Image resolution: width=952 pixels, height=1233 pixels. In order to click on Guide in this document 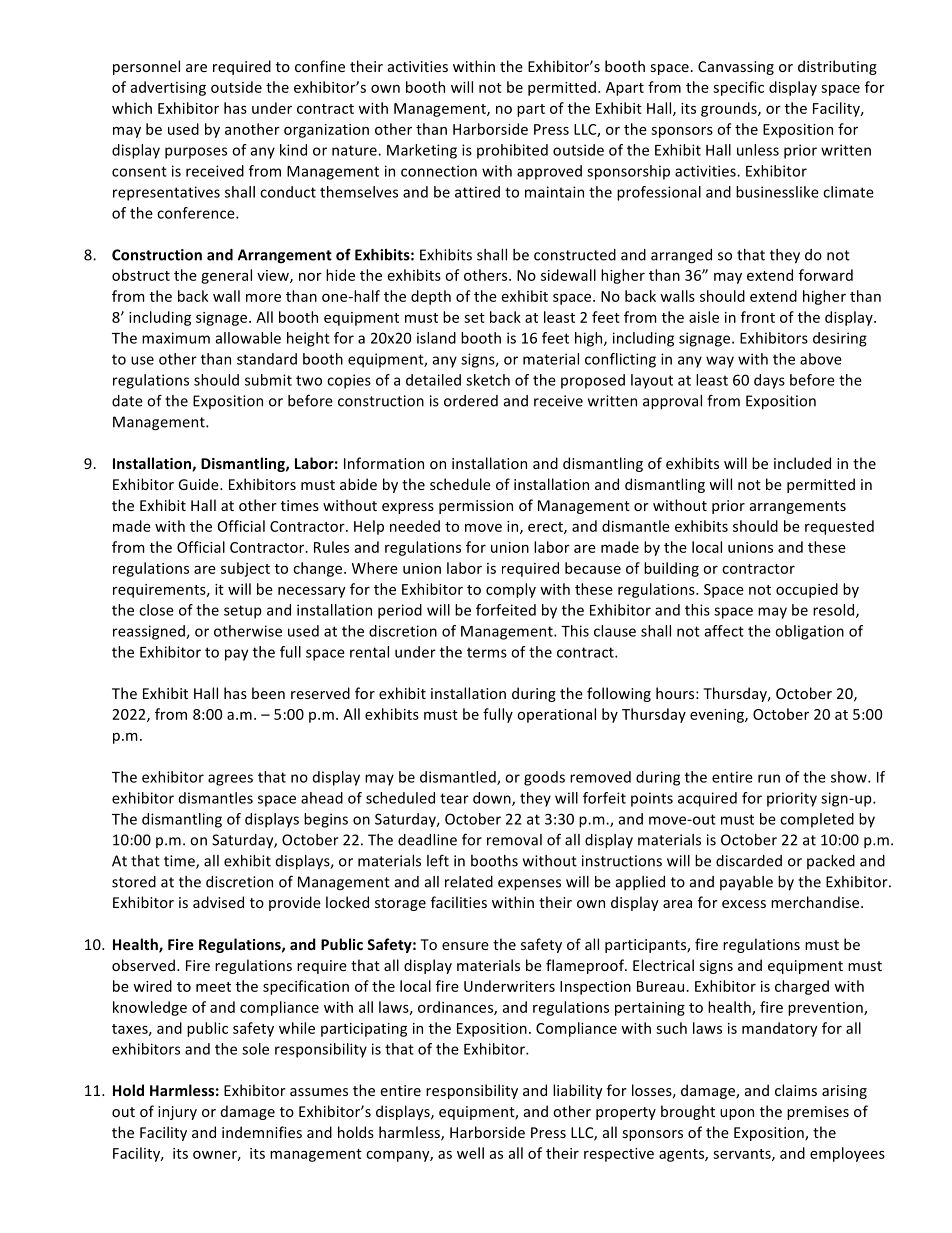, I will do `click(199, 484)`.
